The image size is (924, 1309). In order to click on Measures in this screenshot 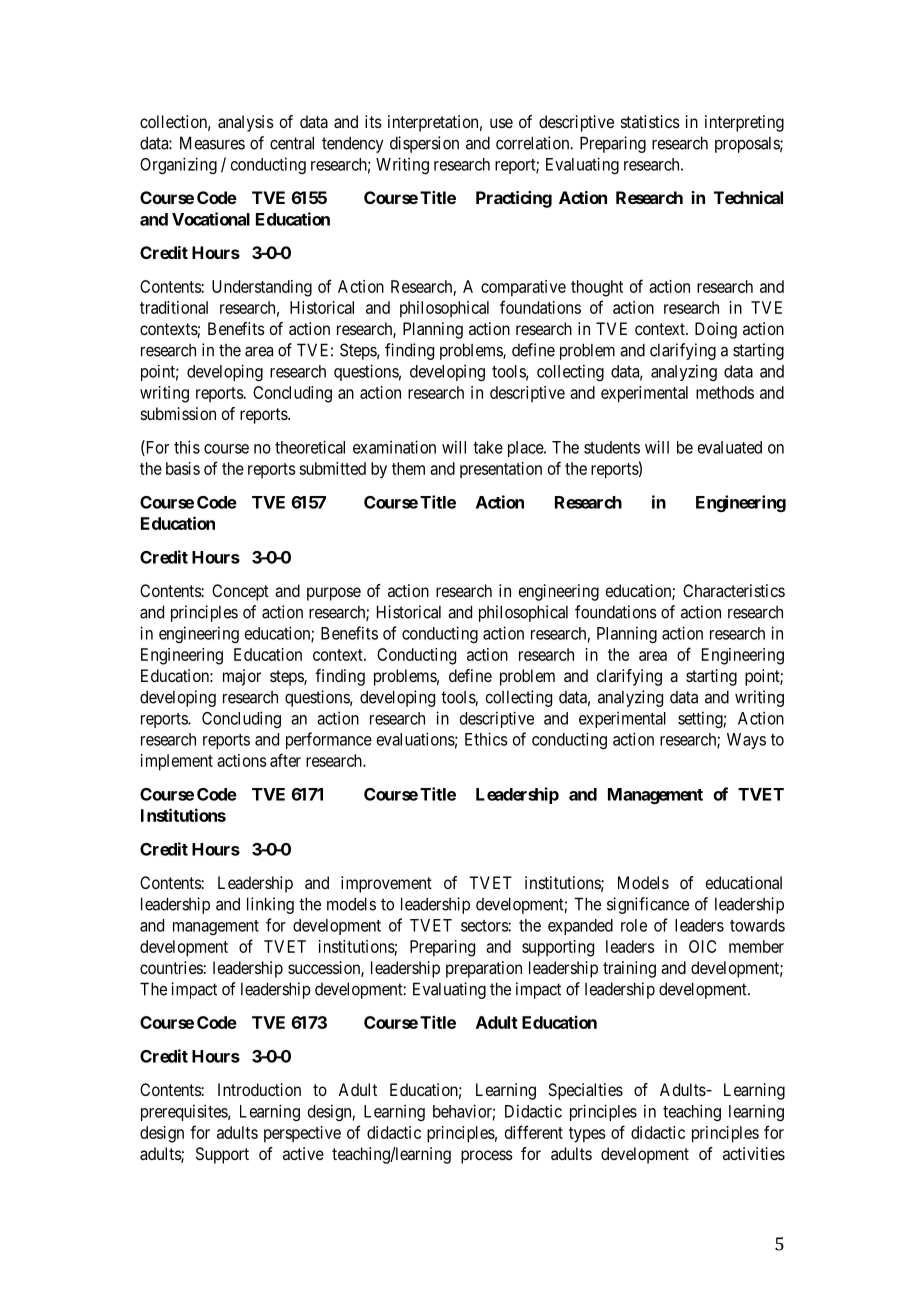, I will do `click(212, 143)`.
